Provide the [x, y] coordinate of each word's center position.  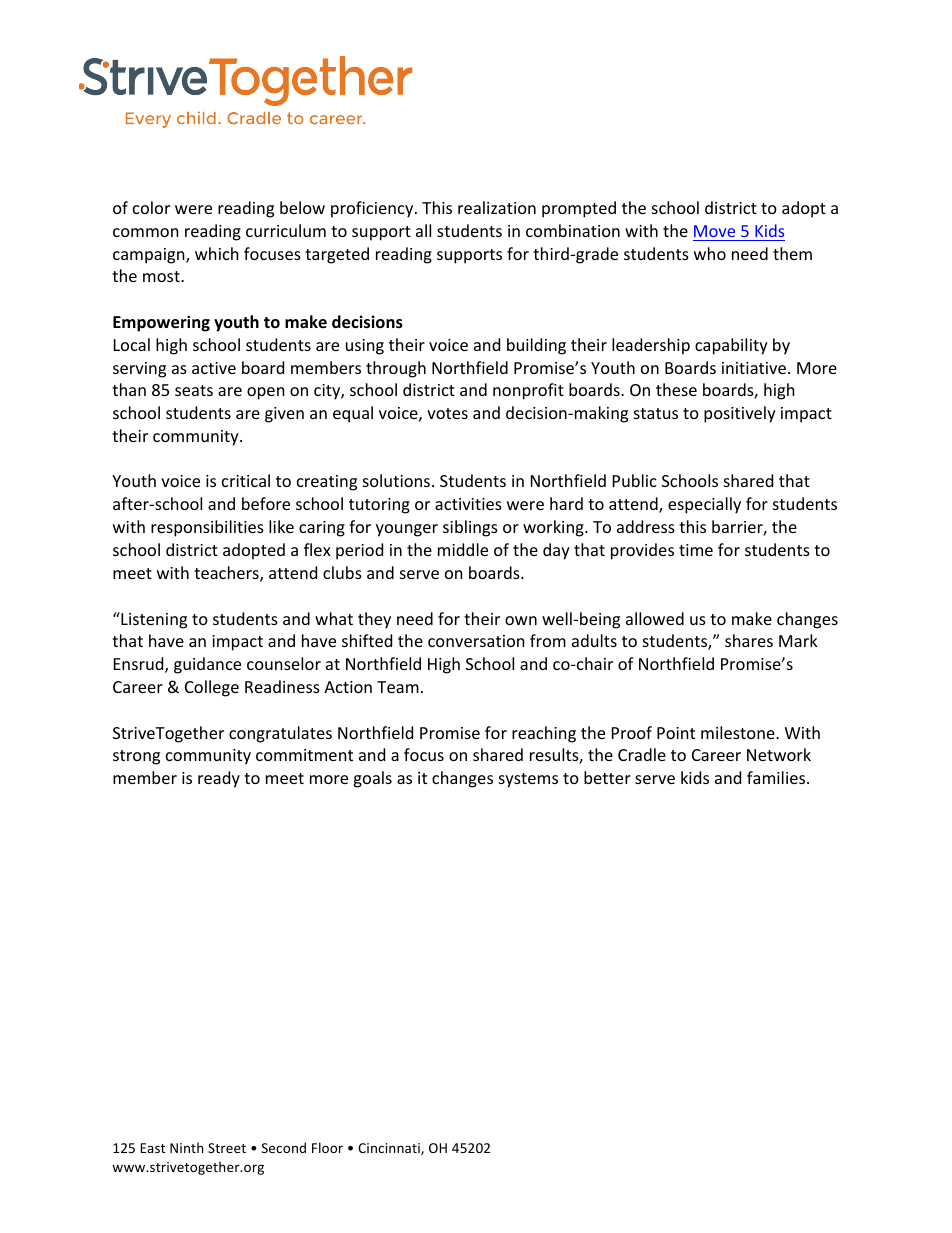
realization [497, 207]
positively [740, 414]
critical [246, 480]
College [212, 688]
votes [447, 413]
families [777, 777]
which [217, 253]
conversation [476, 641]
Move [714, 231]
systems [528, 780]
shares [749, 640]
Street [227, 1148]
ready [219, 779]
